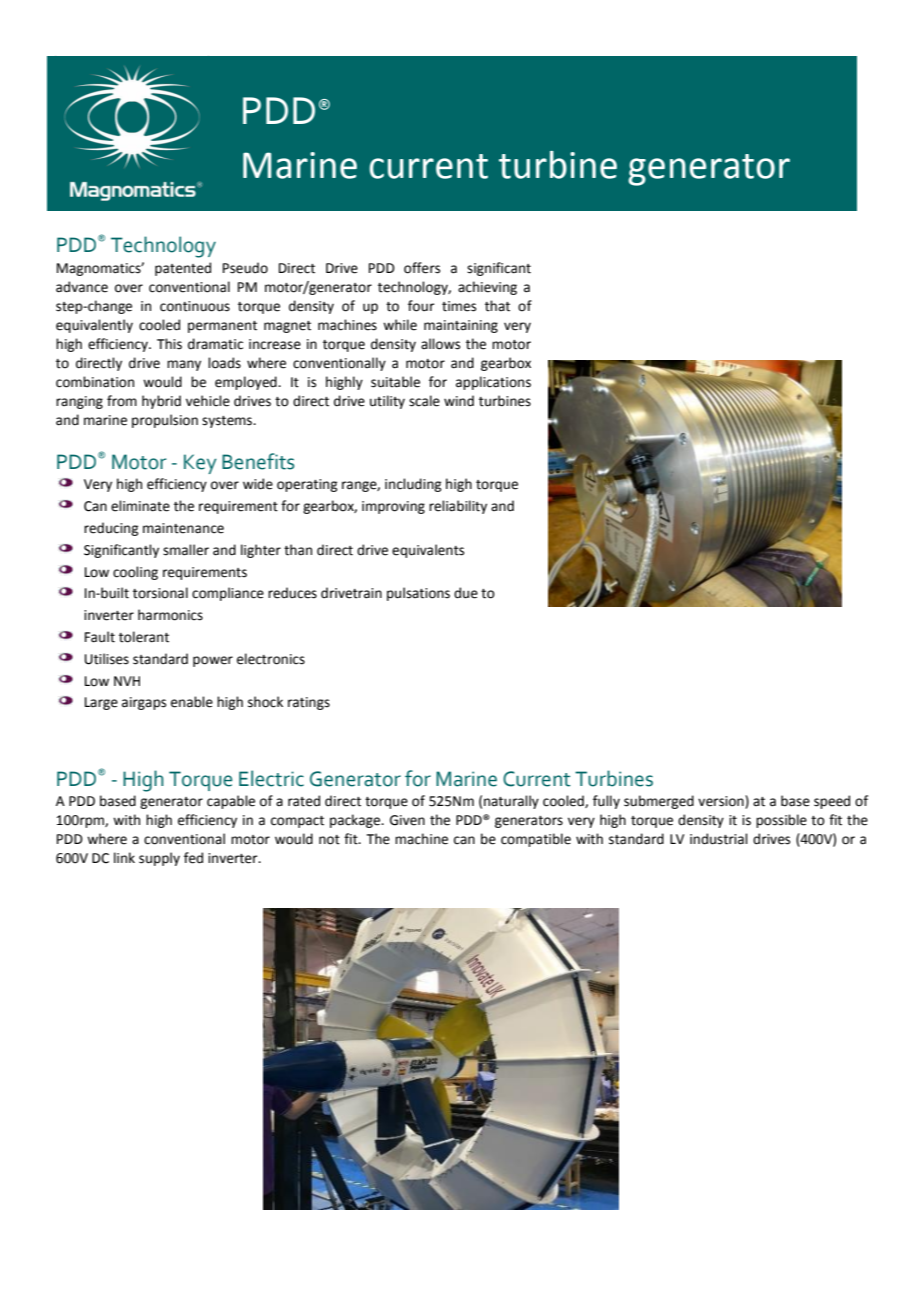  Describe the element at coordinates (497, 306) in the document. I see `that` at that location.
